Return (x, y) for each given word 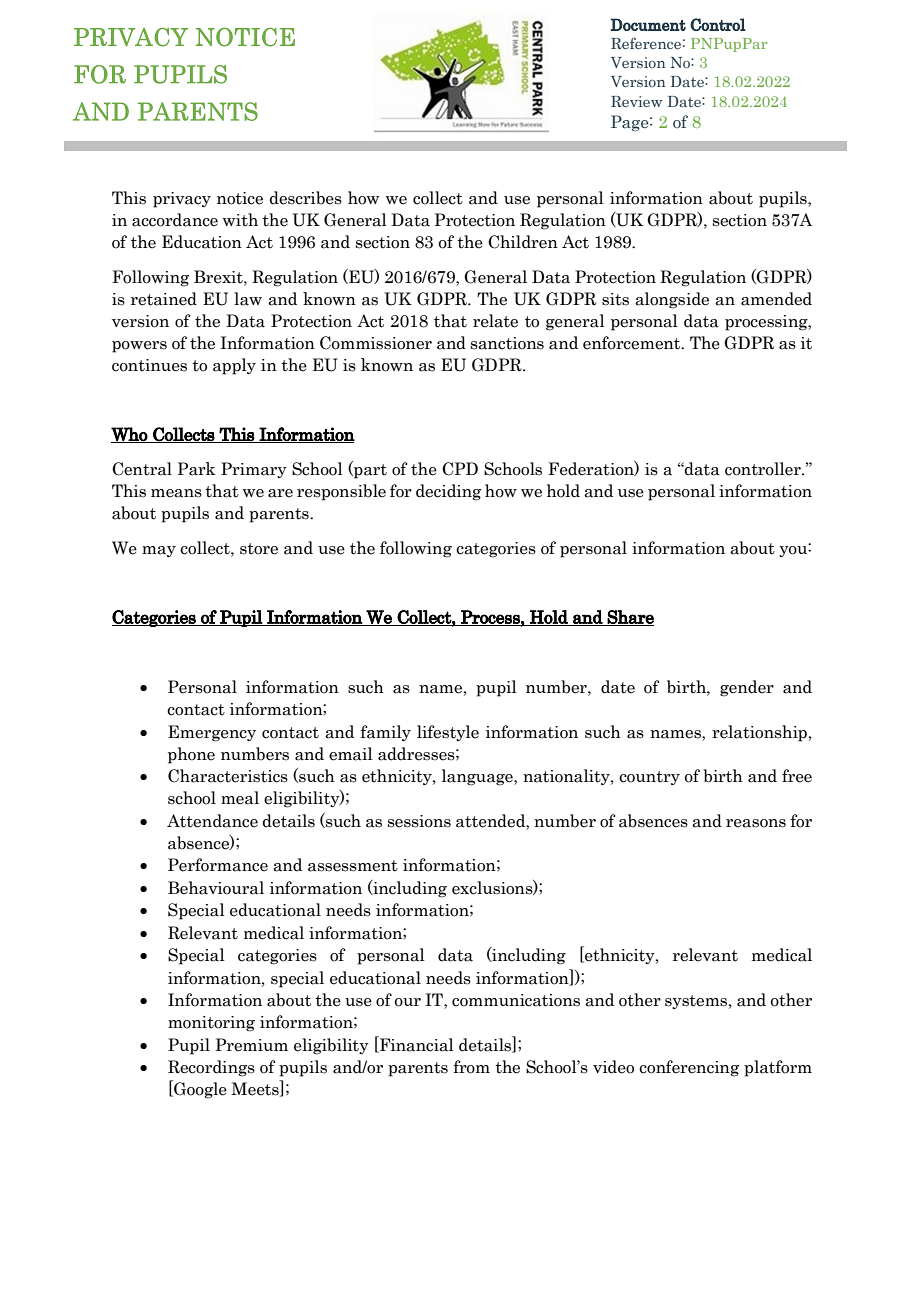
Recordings (211, 1068)
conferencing (689, 1068)
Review (636, 101)
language (478, 777)
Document (648, 24)
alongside (672, 300)
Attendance (212, 821)
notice (240, 198)
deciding (448, 492)
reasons (756, 823)
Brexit (219, 277)
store (259, 549)
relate (495, 321)
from (471, 1067)
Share (630, 618)
